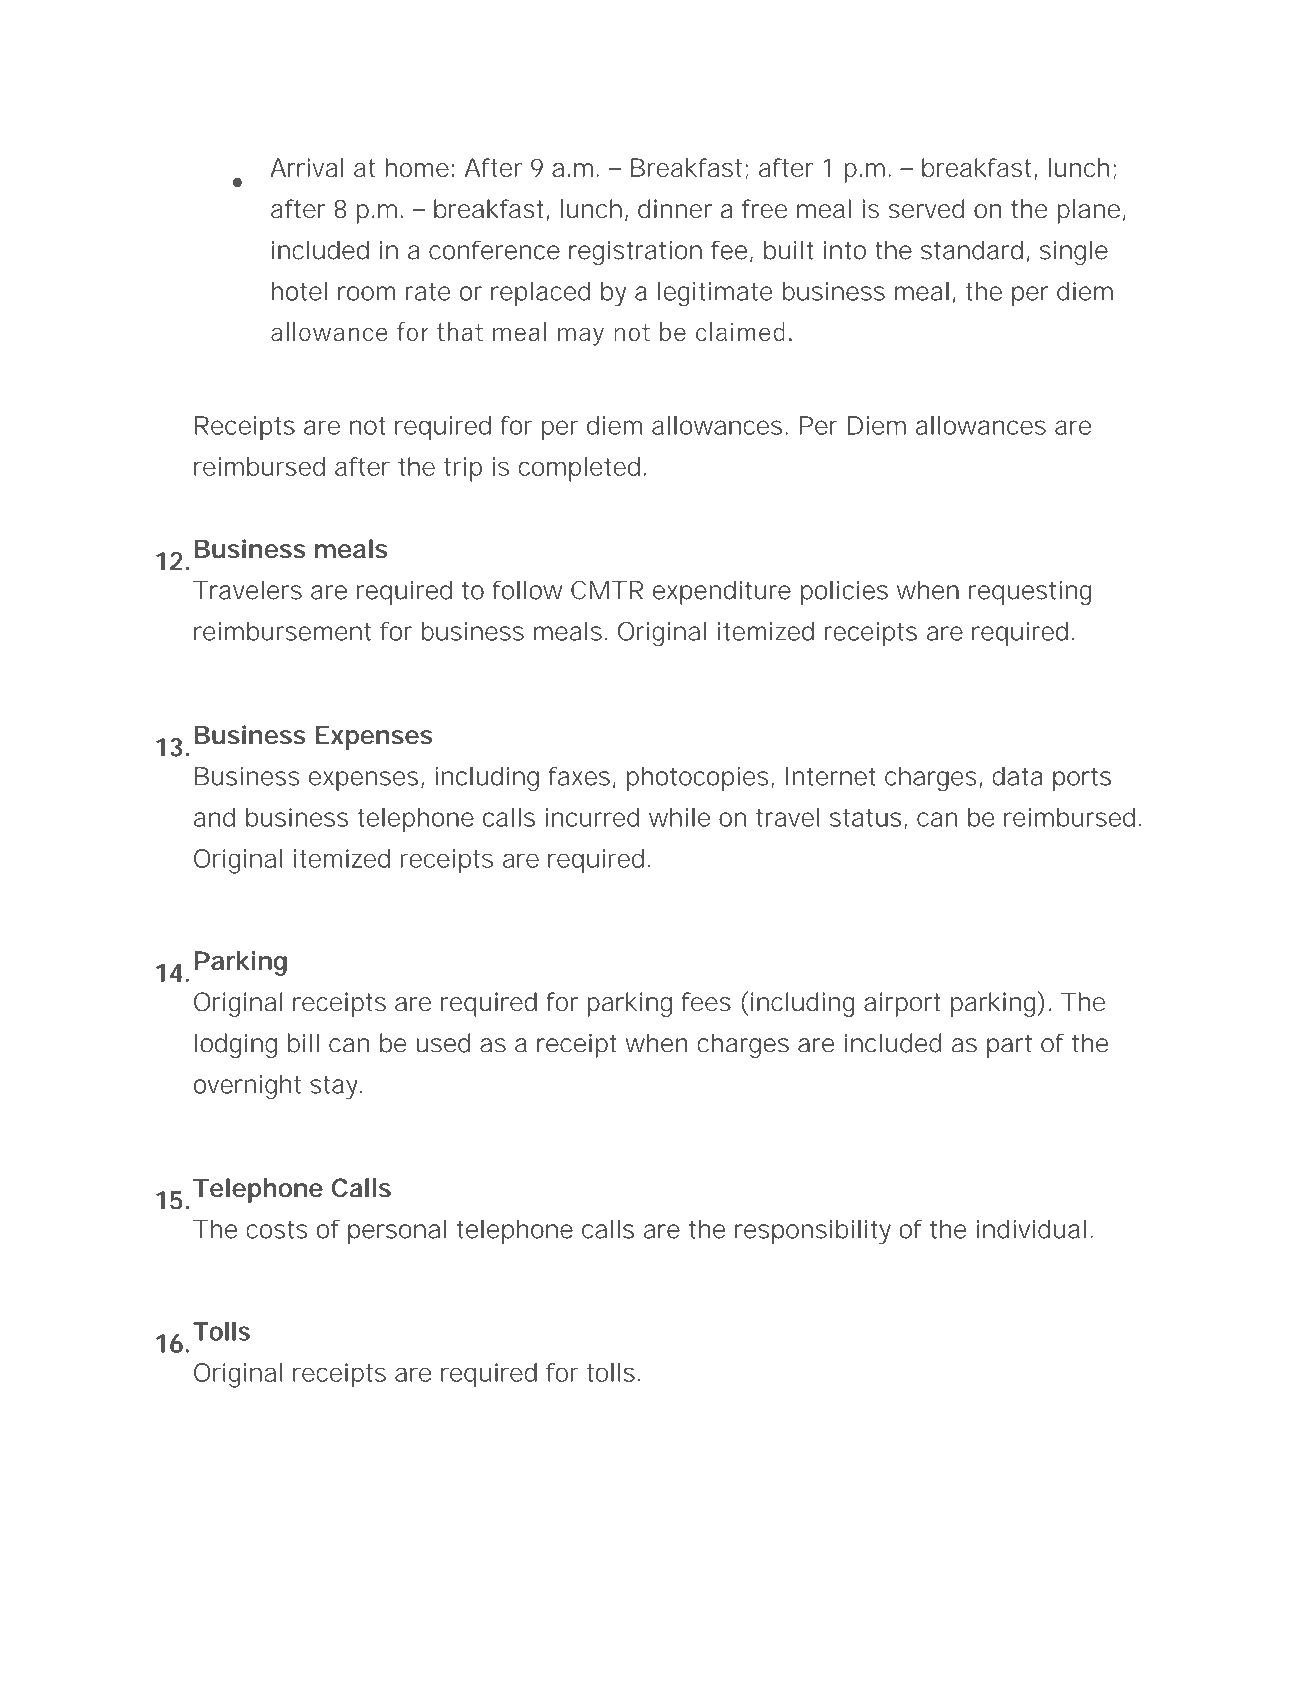 The width and height of the screenshot is (1311, 1696). I want to click on incurred, so click(592, 817).
